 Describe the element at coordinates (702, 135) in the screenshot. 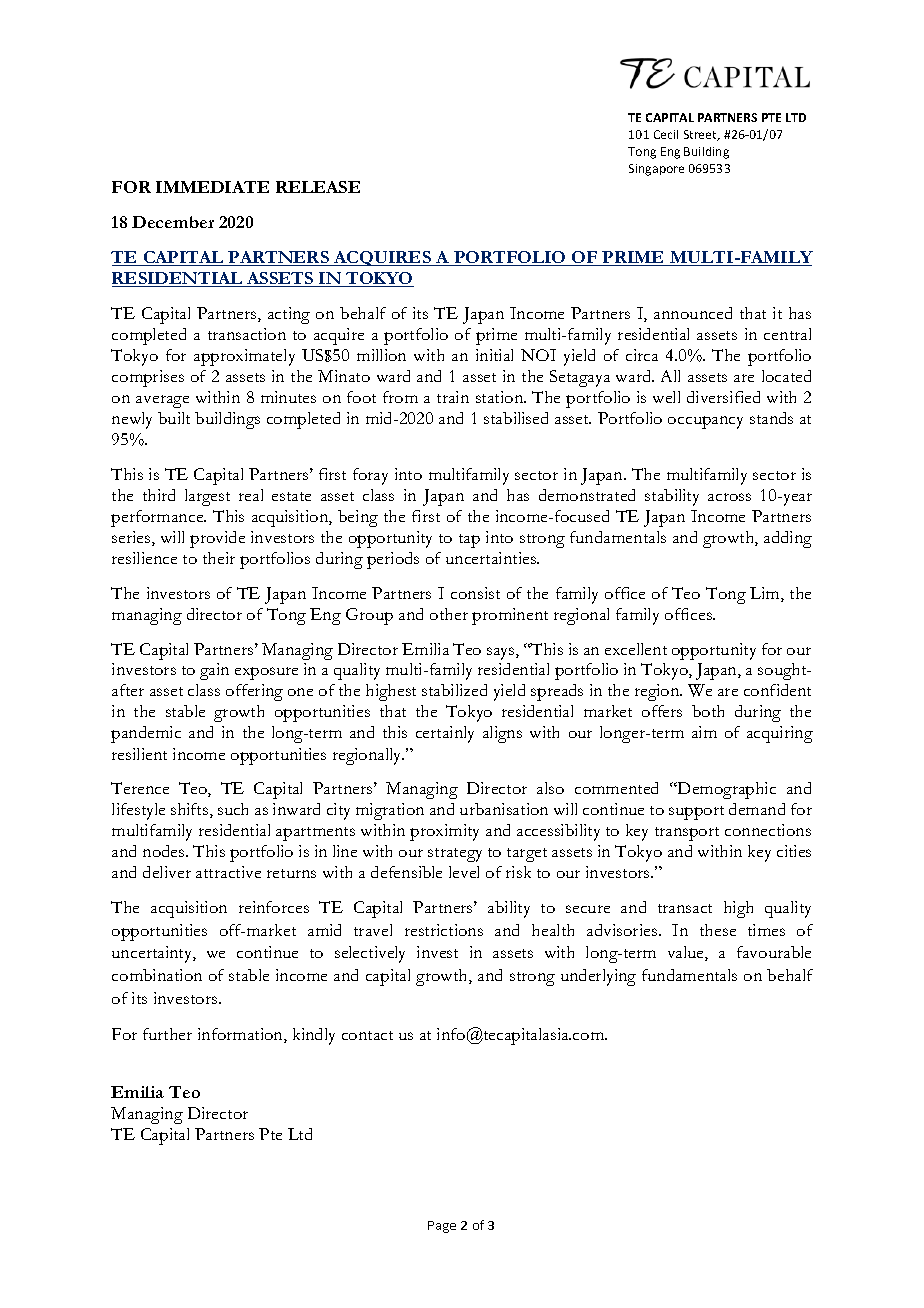

I see `Street` at that location.
